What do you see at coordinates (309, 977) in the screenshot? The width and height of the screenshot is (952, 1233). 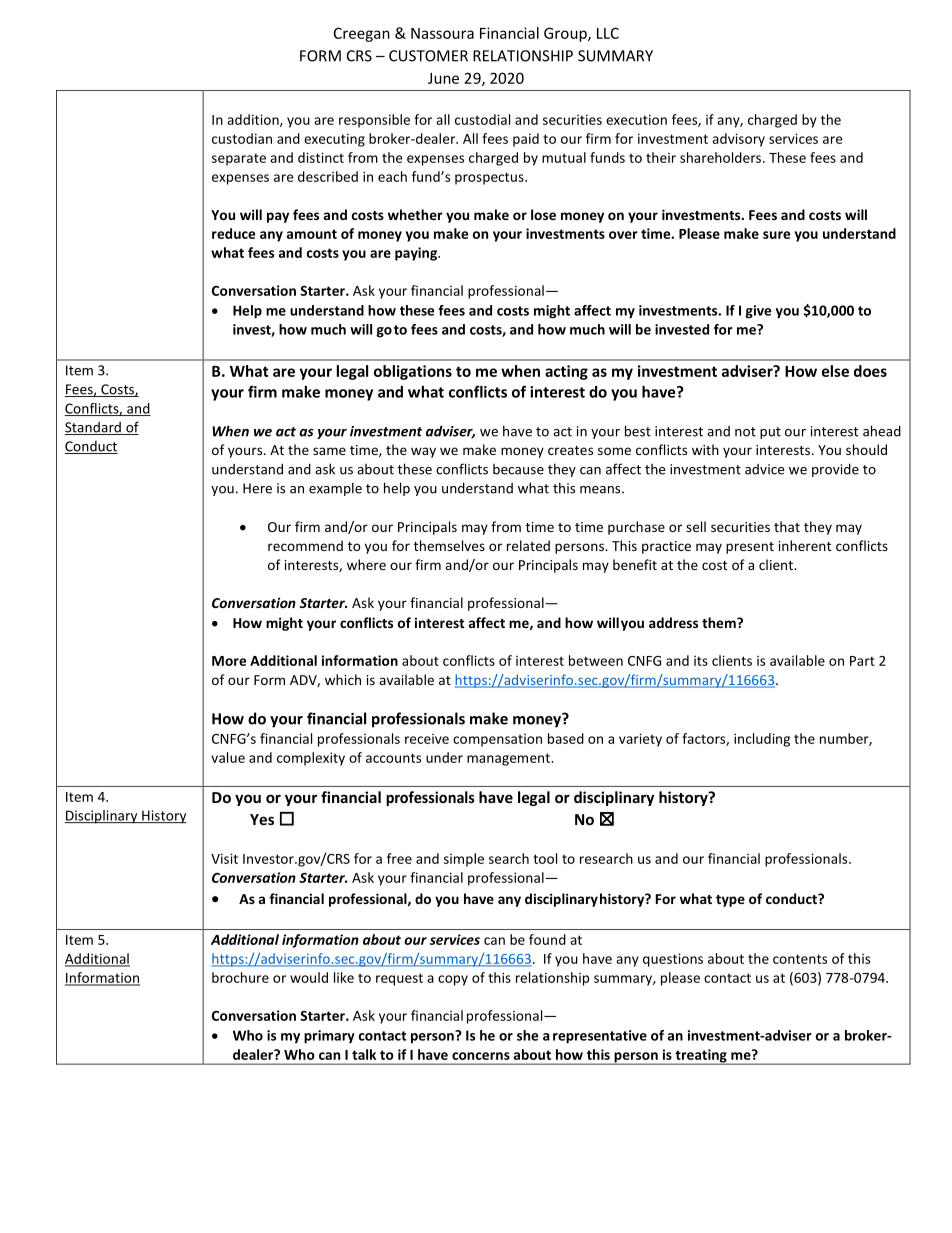 I see `would` at bounding box center [309, 977].
